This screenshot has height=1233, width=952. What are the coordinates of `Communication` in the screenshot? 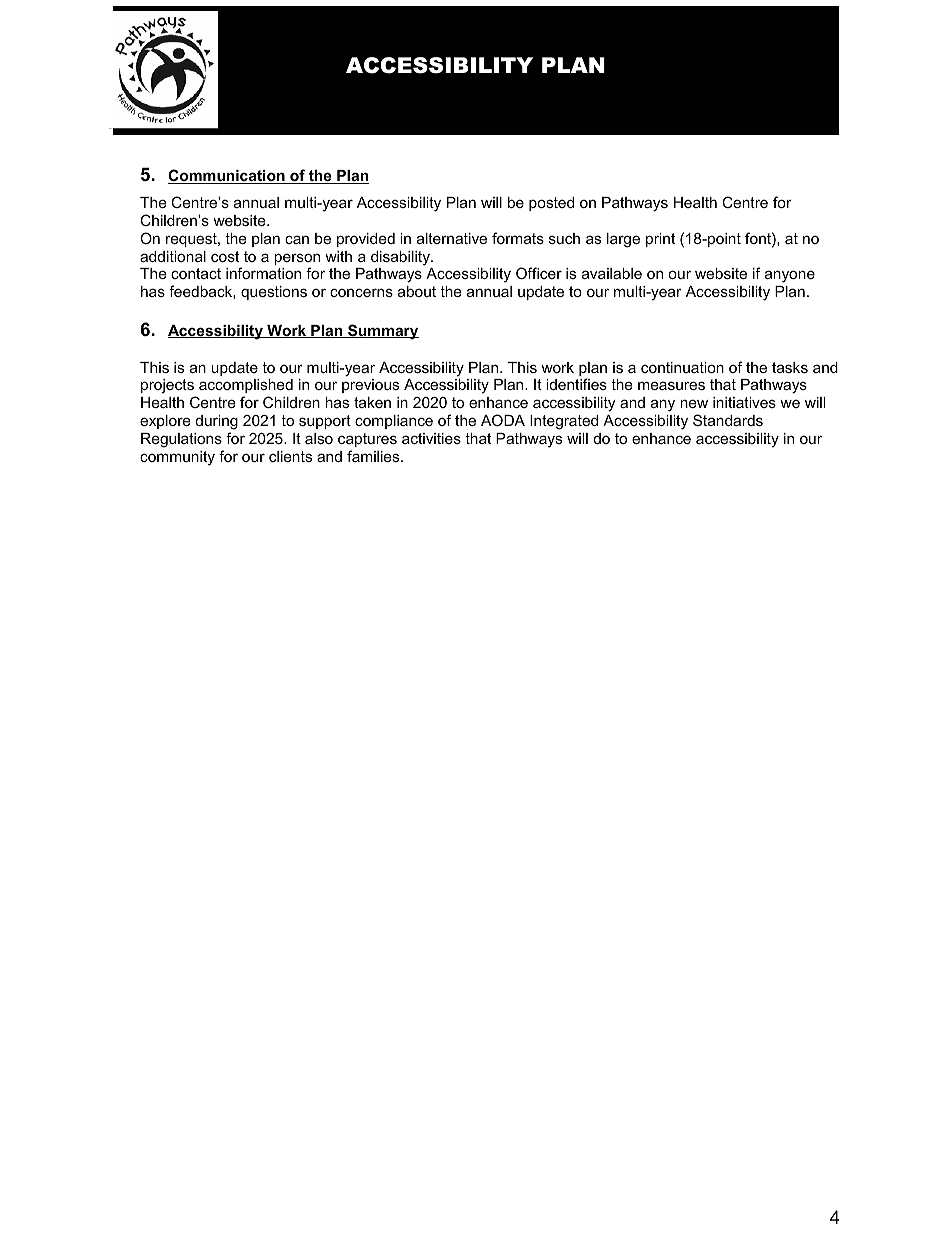 It's located at (227, 176).
